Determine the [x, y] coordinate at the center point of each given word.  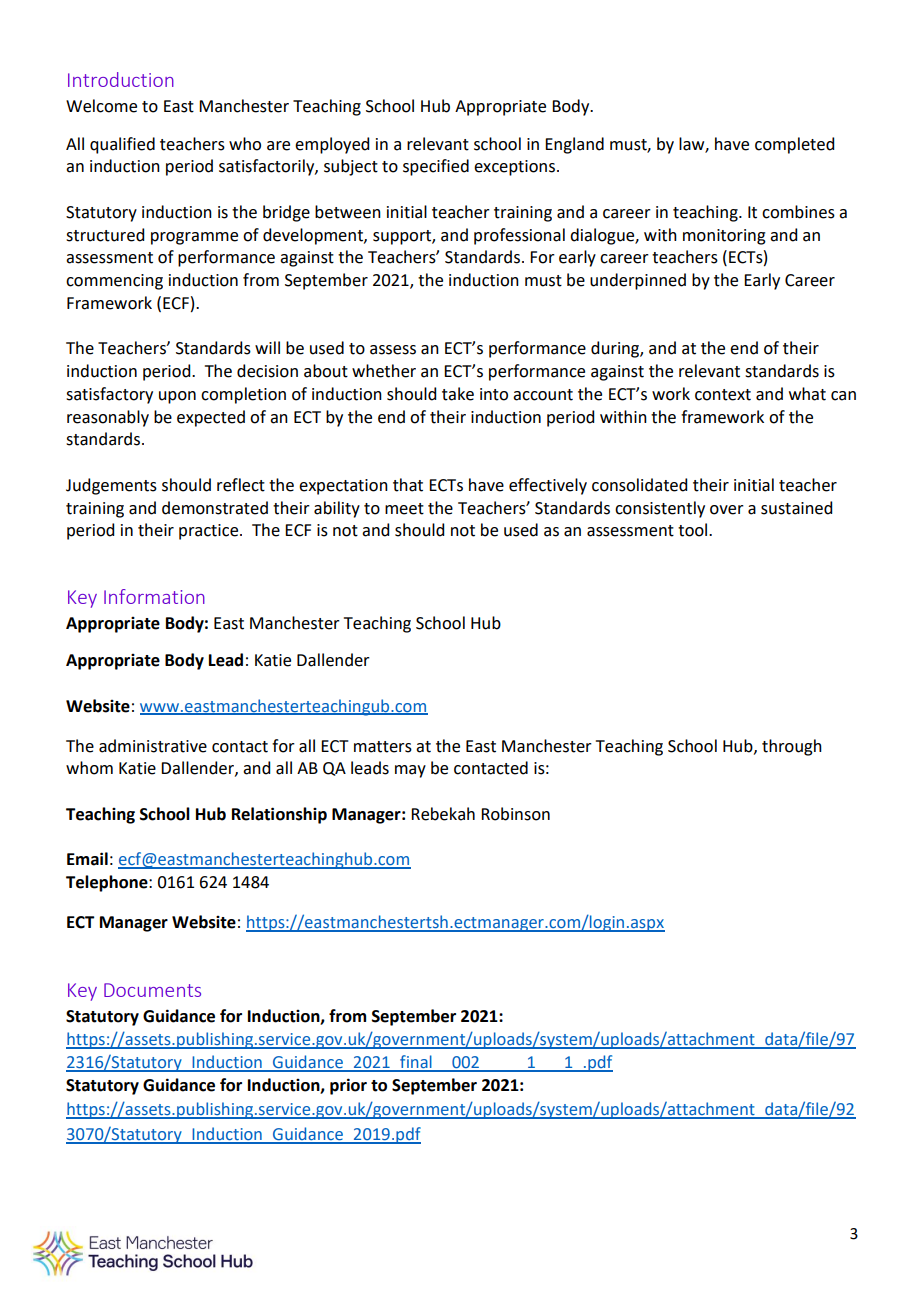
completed [794, 145]
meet [404, 509]
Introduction [121, 79]
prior [348, 1086]
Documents [152, 990]
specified [436, 167]
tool [694, 530]
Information [154, 596]
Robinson [515, 814]
